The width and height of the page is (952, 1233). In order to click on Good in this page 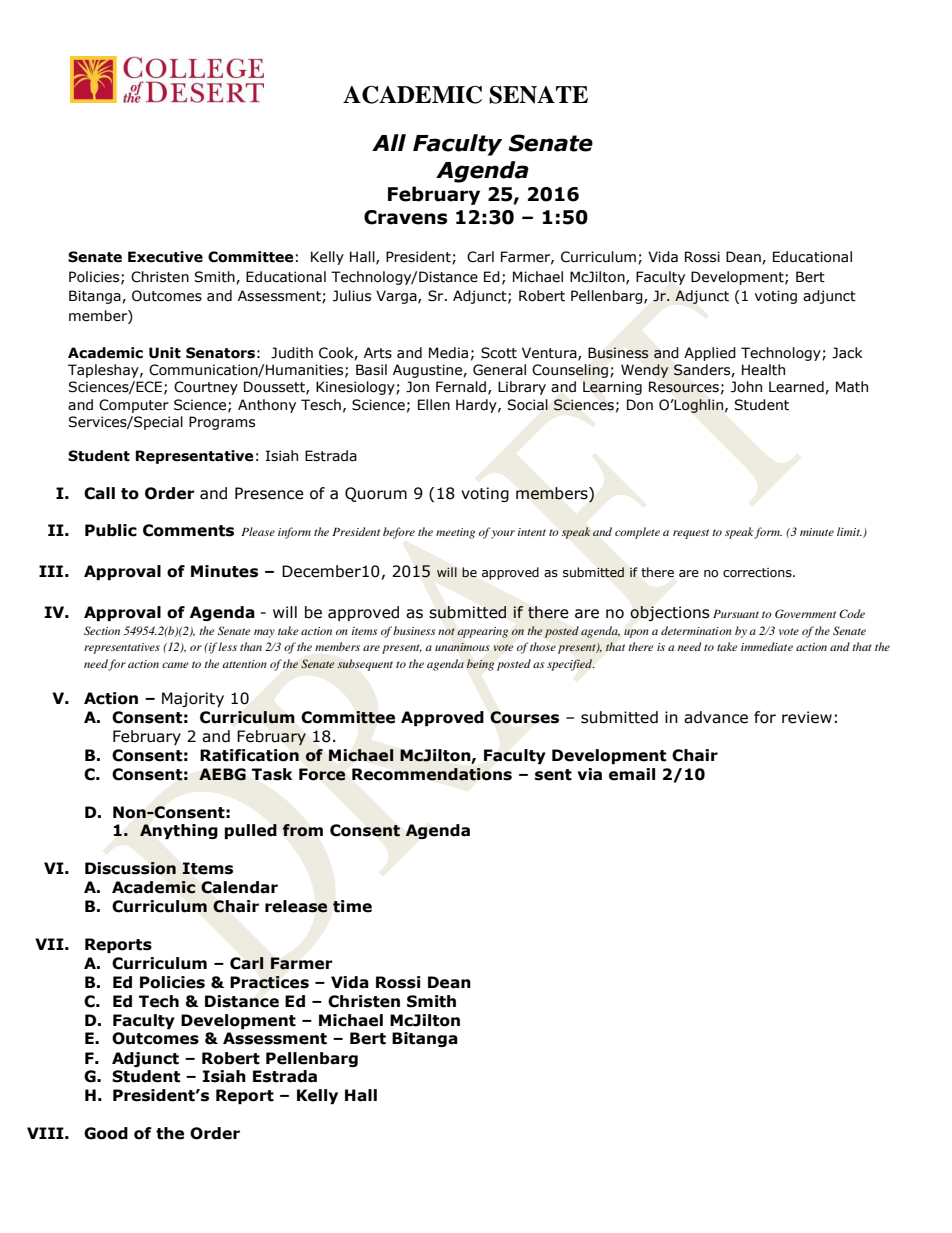, I will do `click(106, 1133)`.
